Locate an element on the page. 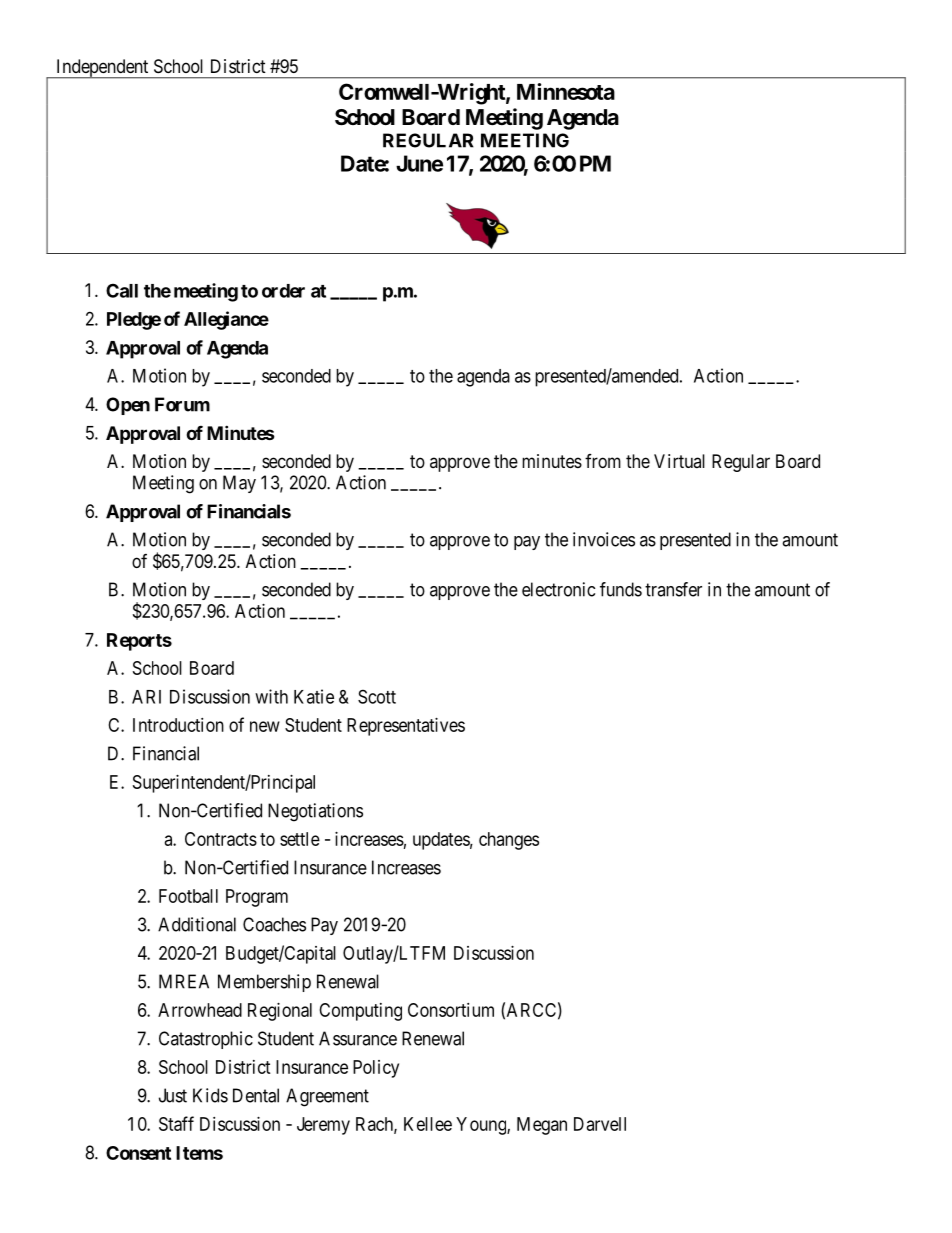  changes is located at coordinates (509, 841).
